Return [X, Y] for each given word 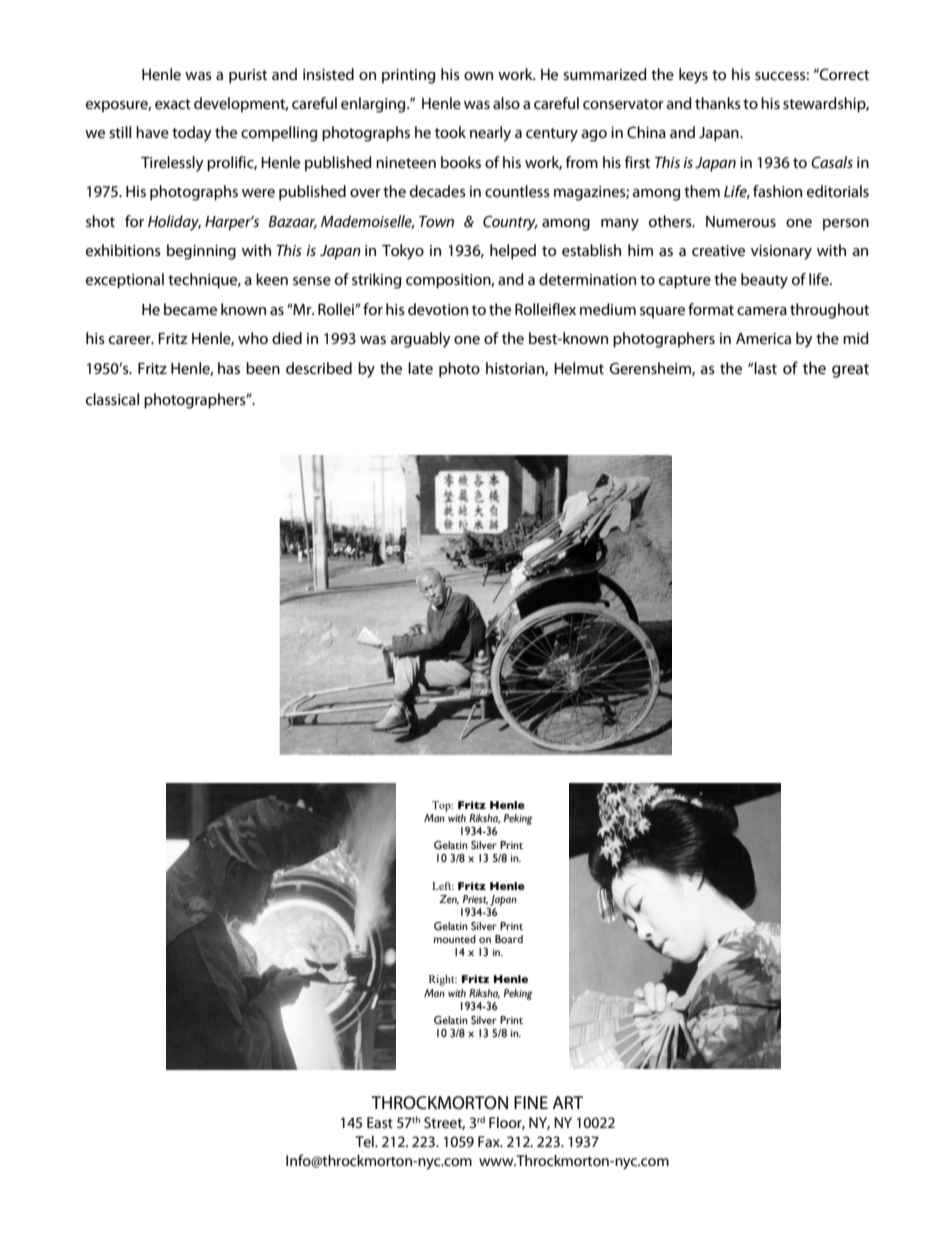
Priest [475, 900]
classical [112, 399]
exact [173, 104]
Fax [490, 1141]
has [229, 368]
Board [509, 939]
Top [442, 806]
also [506, 103]
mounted [455, 939]
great [850, 371]
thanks [718, 103]
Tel [365, 1141]
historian [516, 369]
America [763, 338]
